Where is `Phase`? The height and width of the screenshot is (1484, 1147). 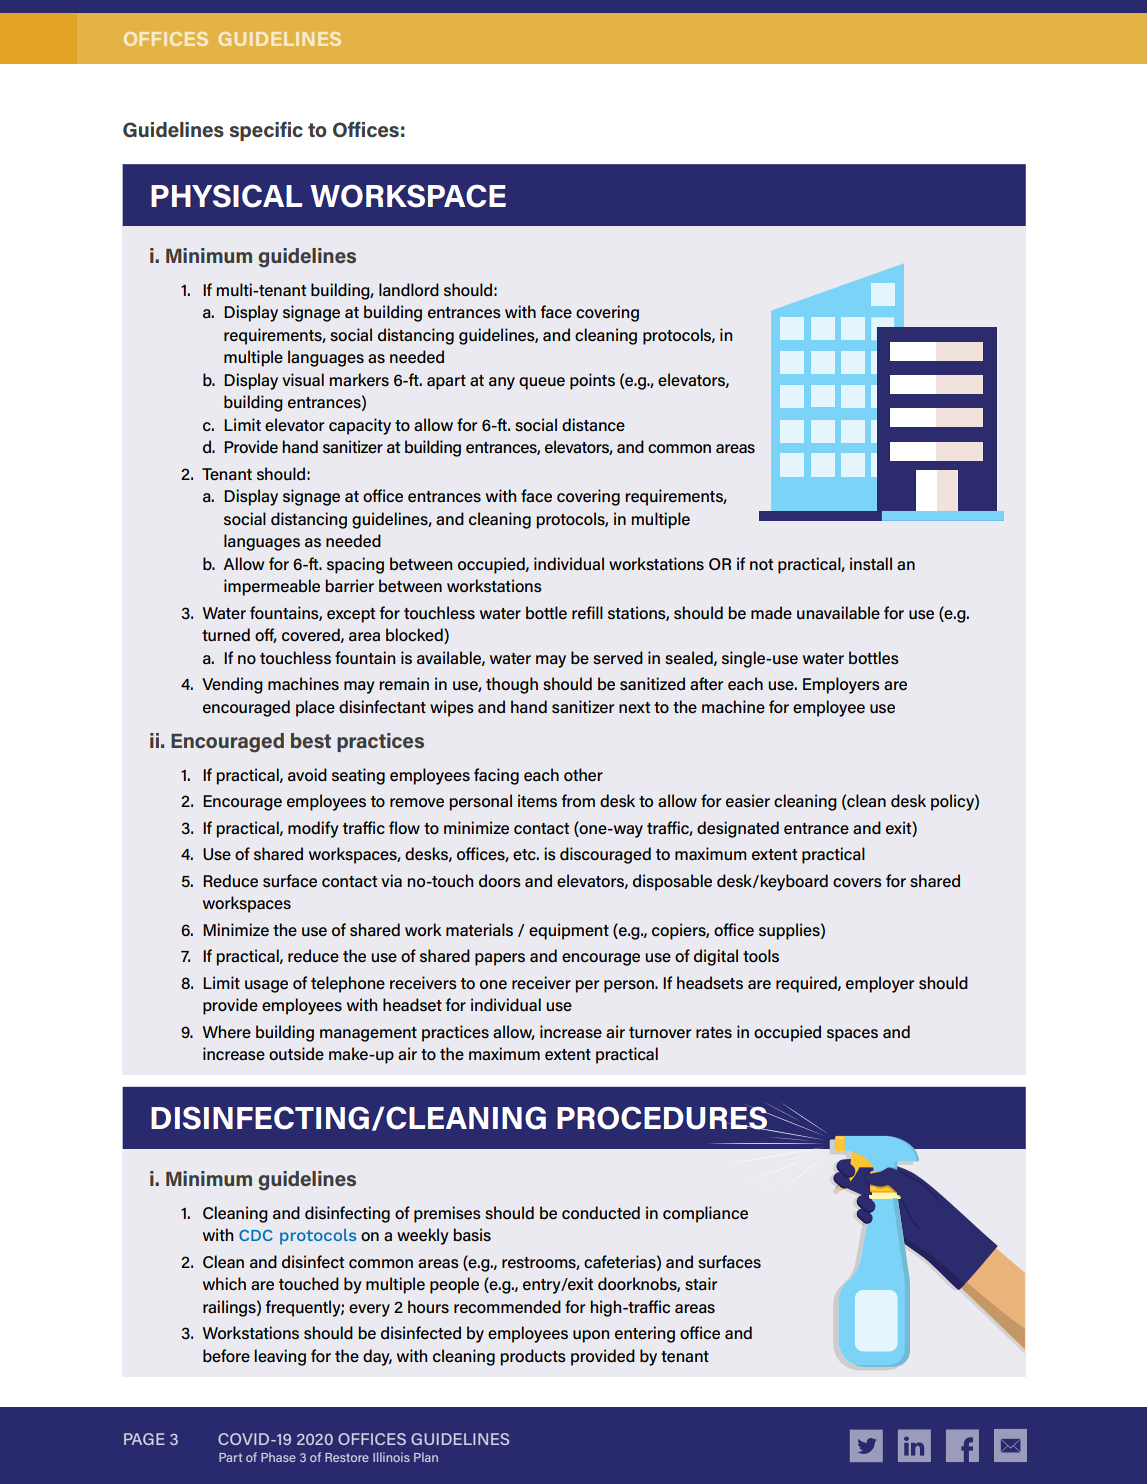
Phase is located at coordinates (278, 1457).
